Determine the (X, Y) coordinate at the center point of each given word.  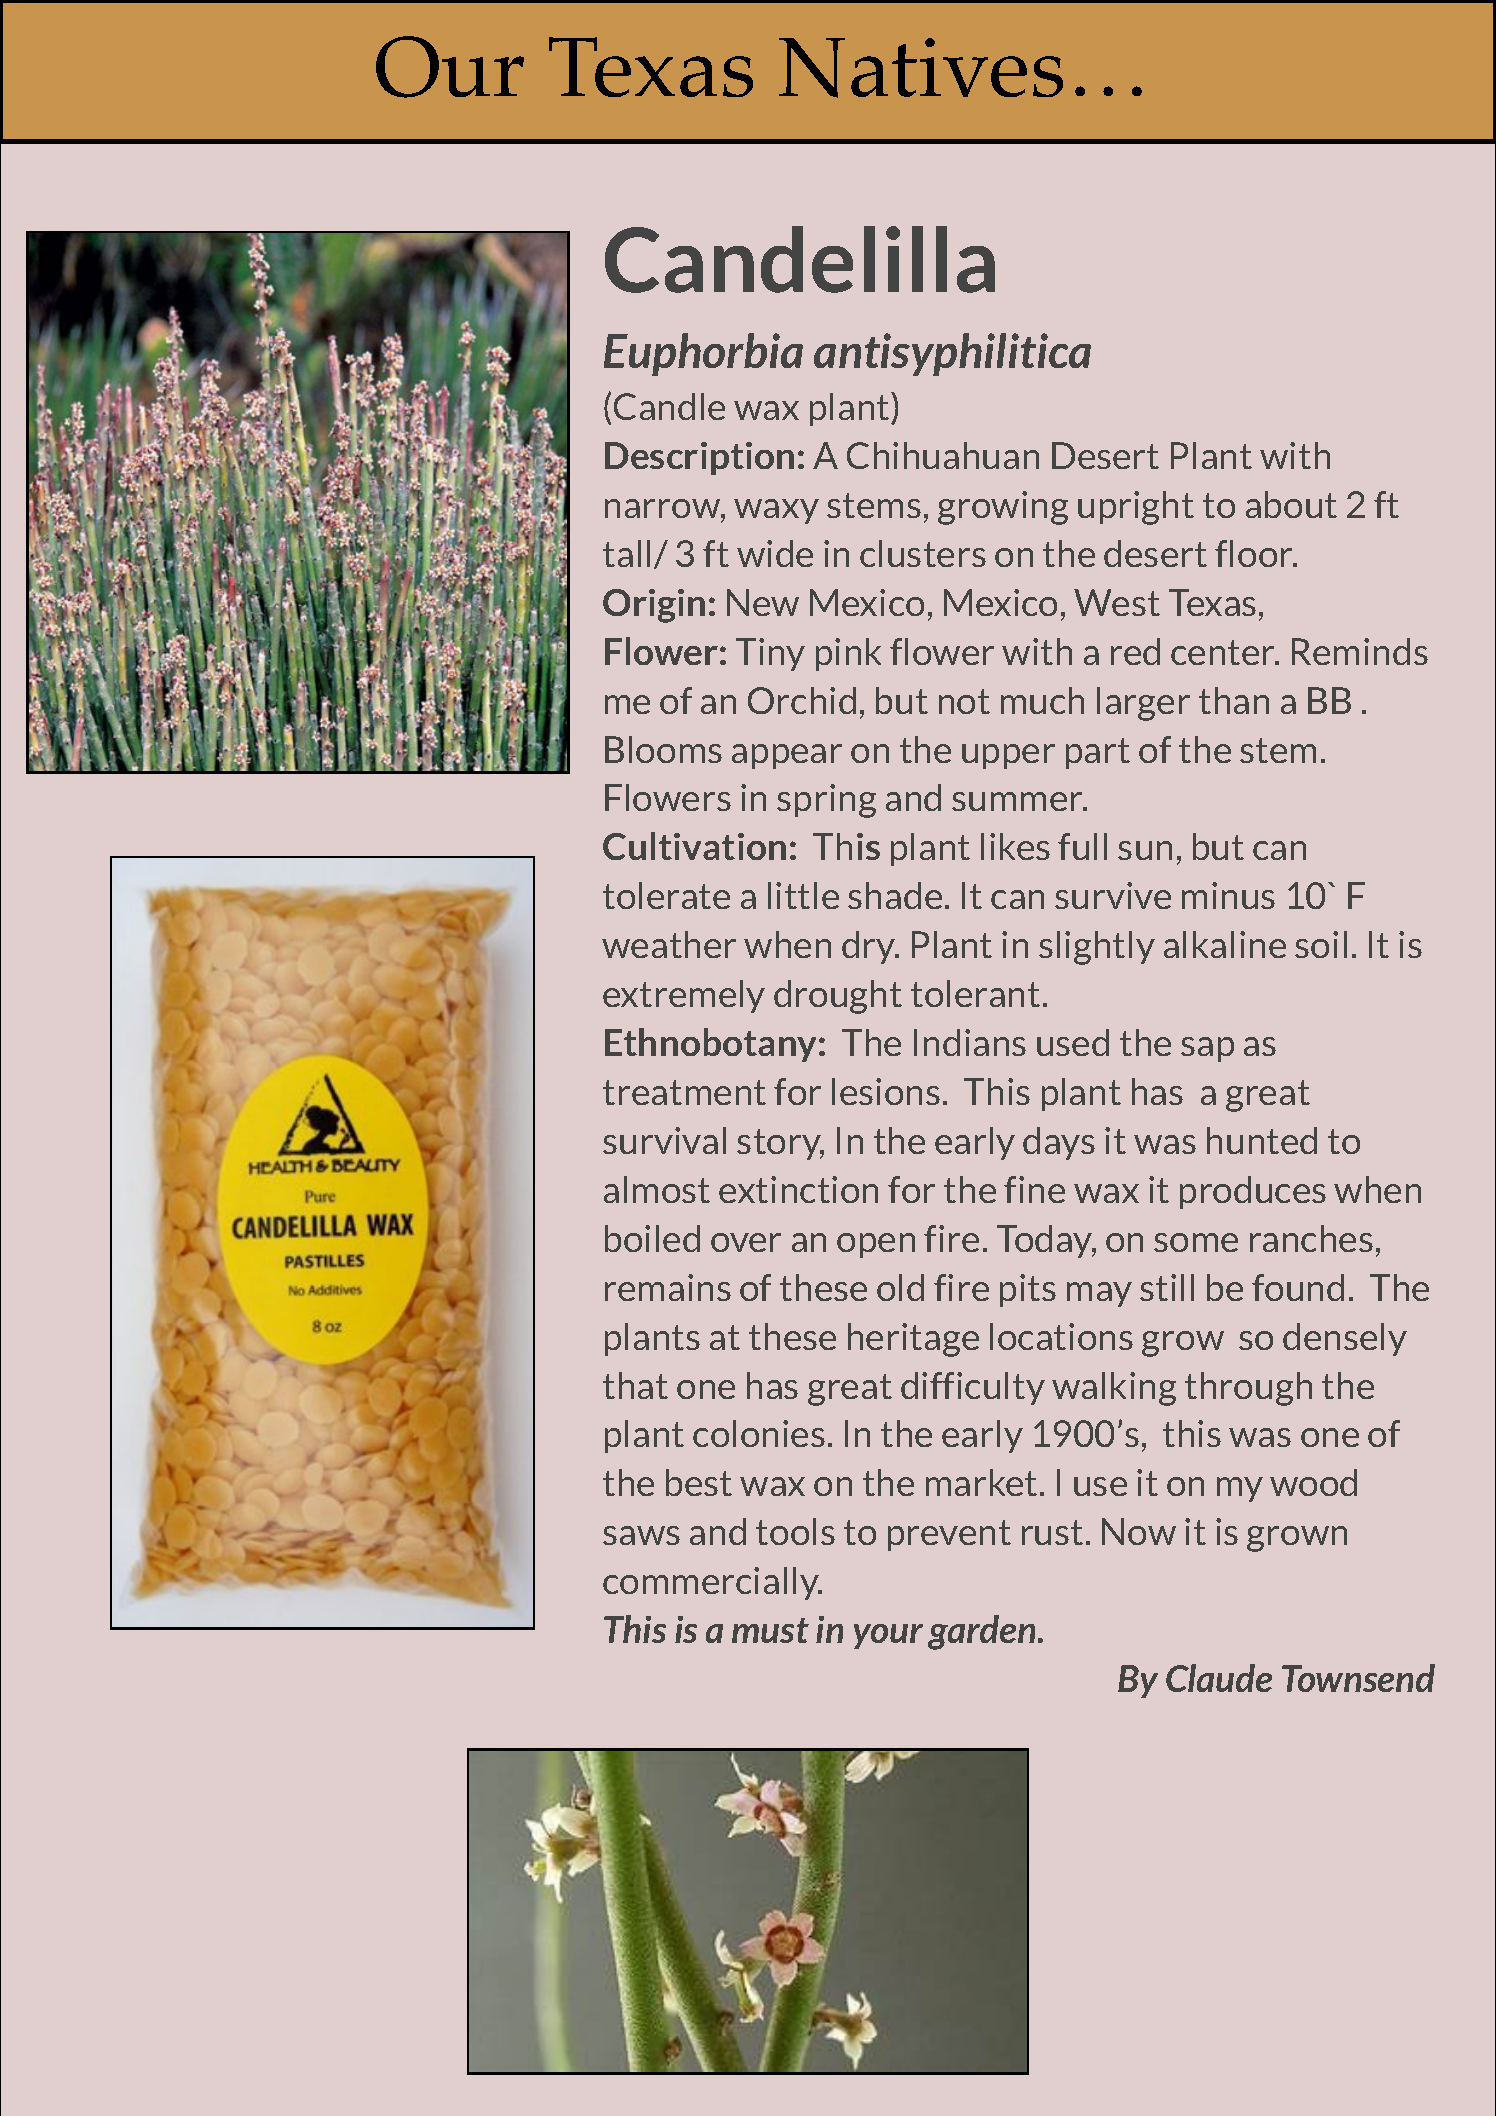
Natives (921, 68)
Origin (654, 606)
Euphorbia (703, 354)
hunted (1262, 1140)
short (447, 1628)
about (1291, 504)
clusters (923, 553)
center (1224, 652)
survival (664, 1140)
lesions (886, 1091)
